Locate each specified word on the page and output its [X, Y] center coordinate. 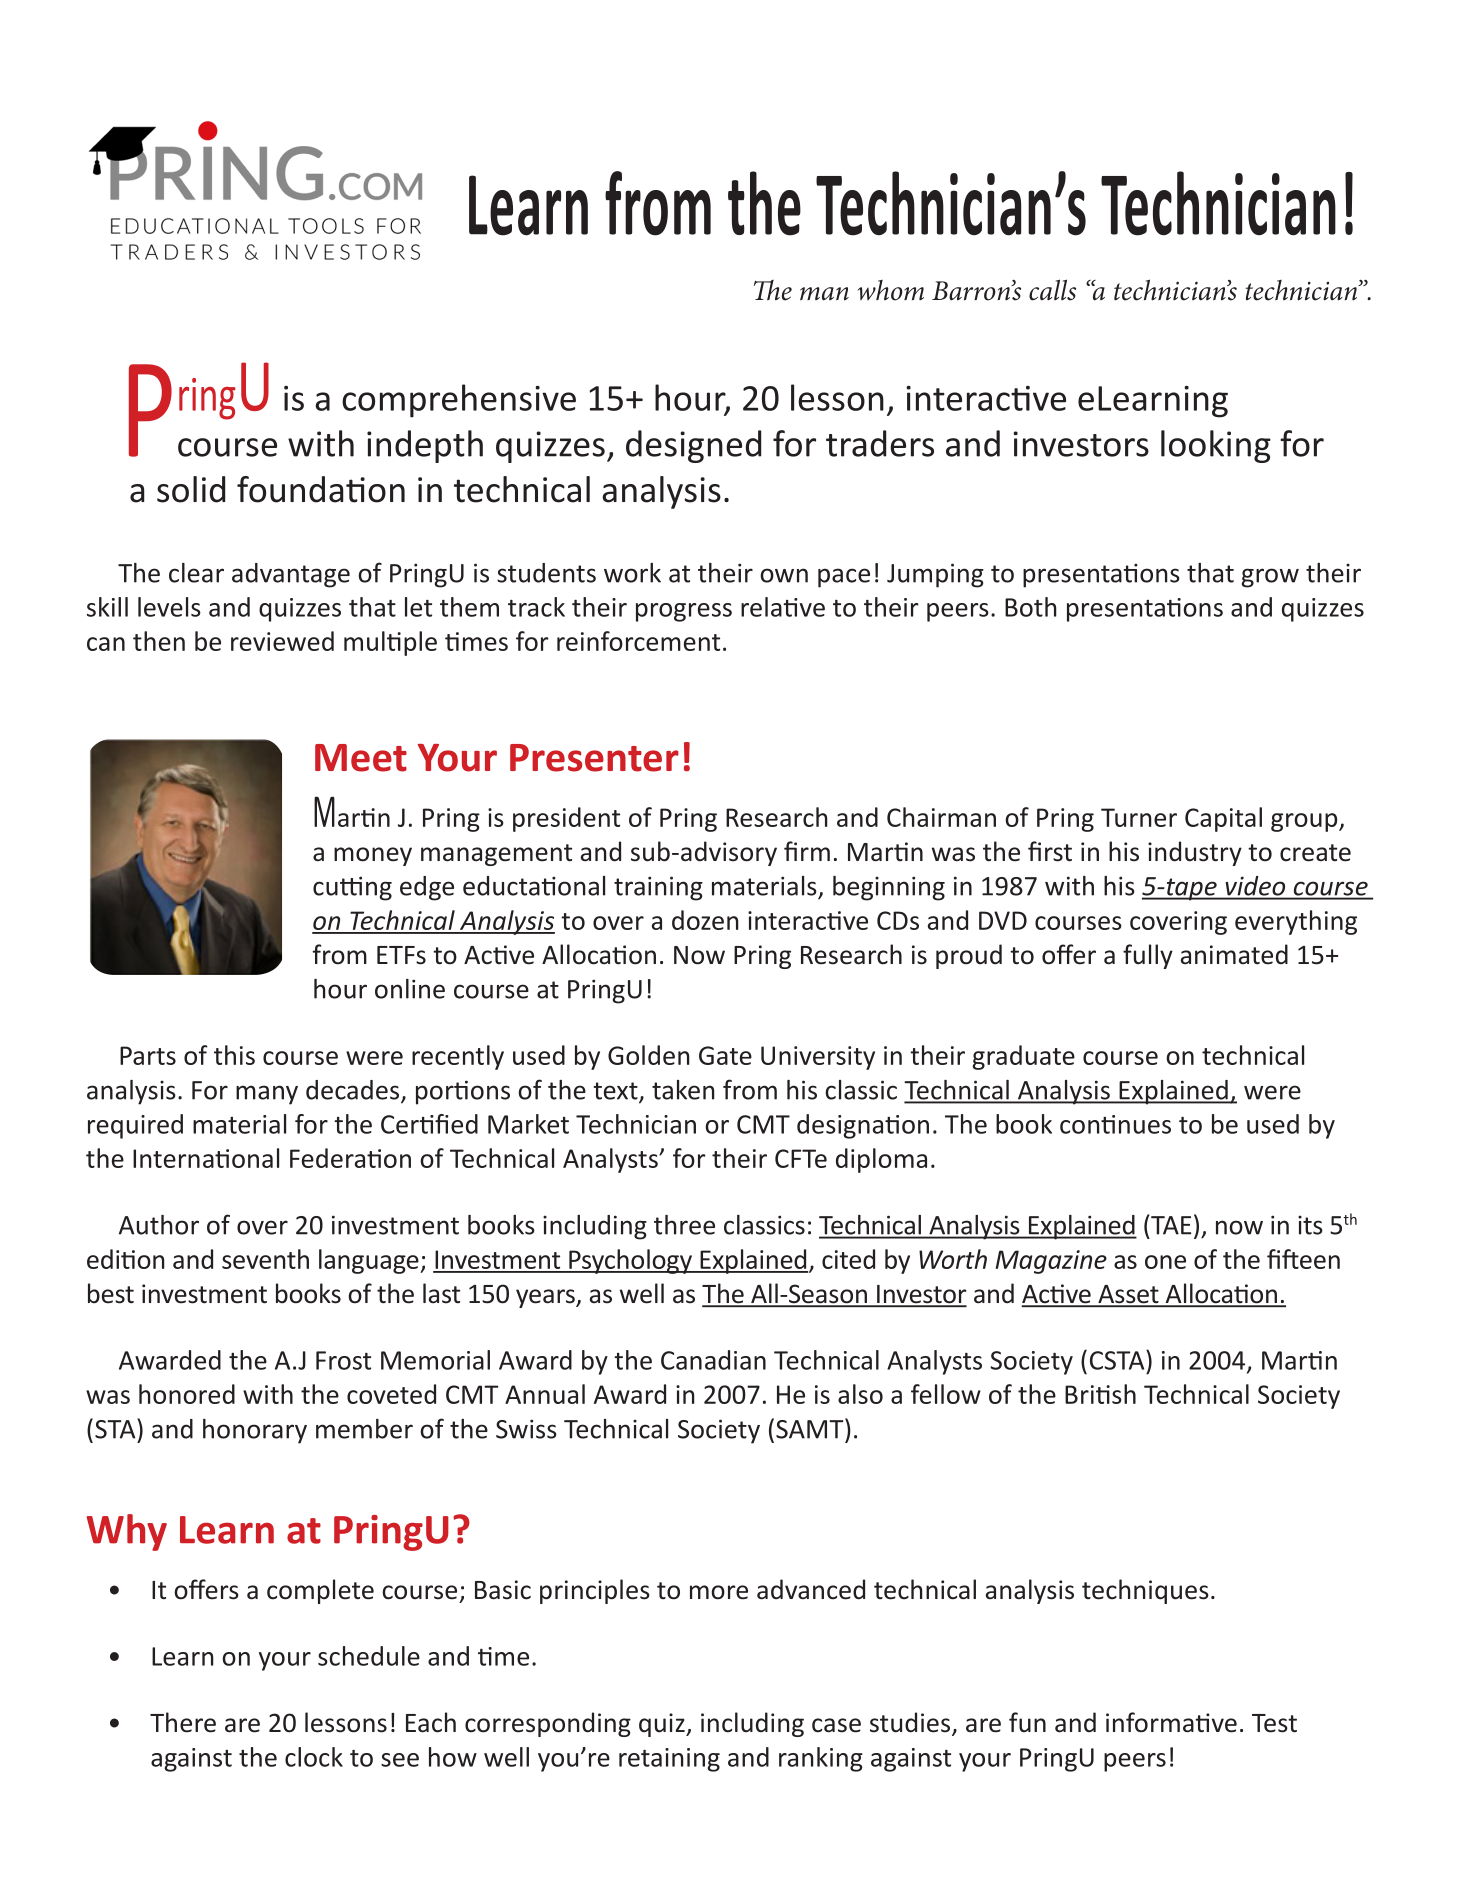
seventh [265, 1259]
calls [1052, 290]
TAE [1171, 1225]
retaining [669, 1760]
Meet [361, 758]
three [684, 1225]
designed [693, 446]
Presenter [594, 758]
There [183, 1722]
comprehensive [459, 401]
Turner [1139, 817]
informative [1171, 1722]
